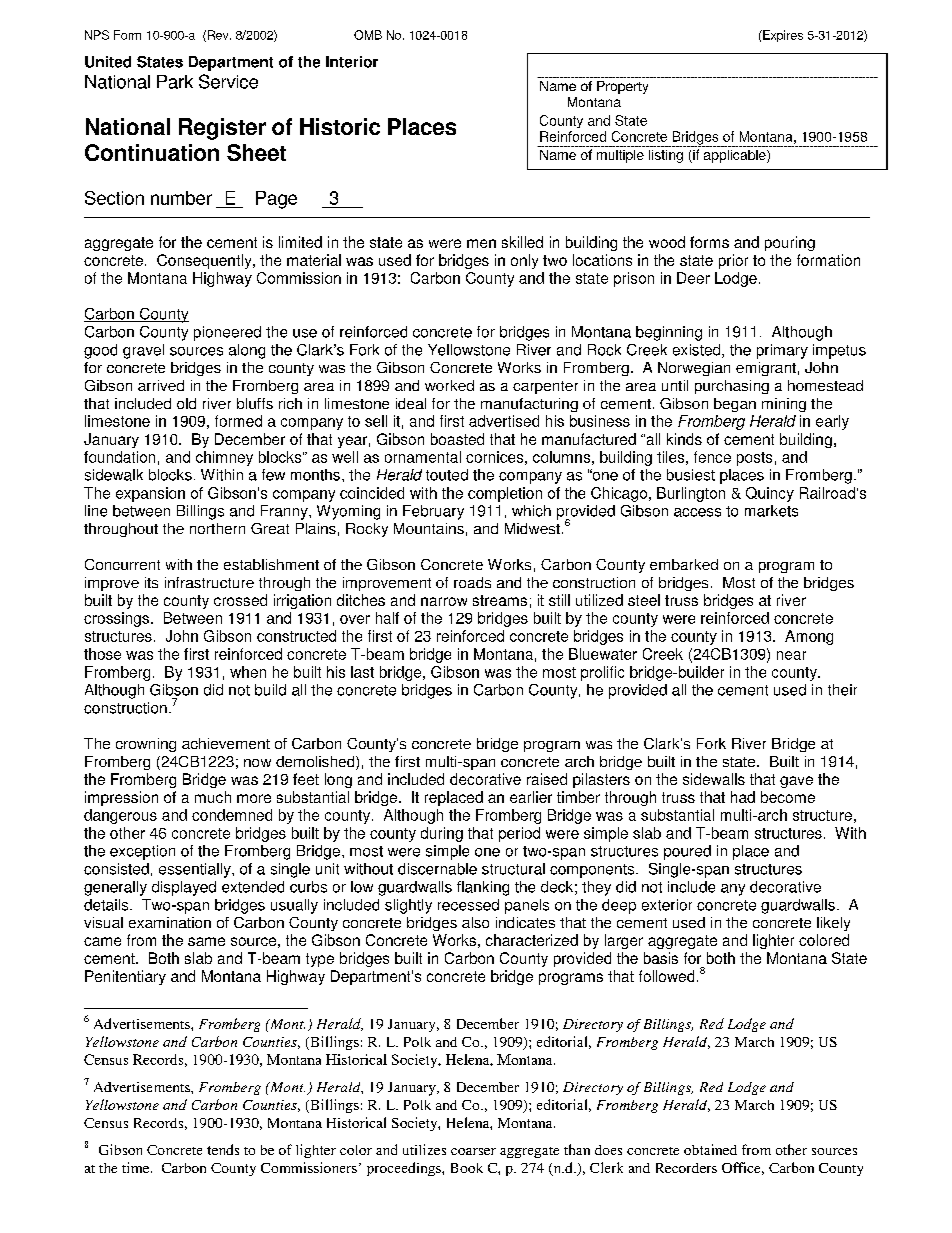 This screenshot has height=1233, width=952. Describe the element at coordinates (710, 1149) in the screenshot. I see `obtained` at that location.
